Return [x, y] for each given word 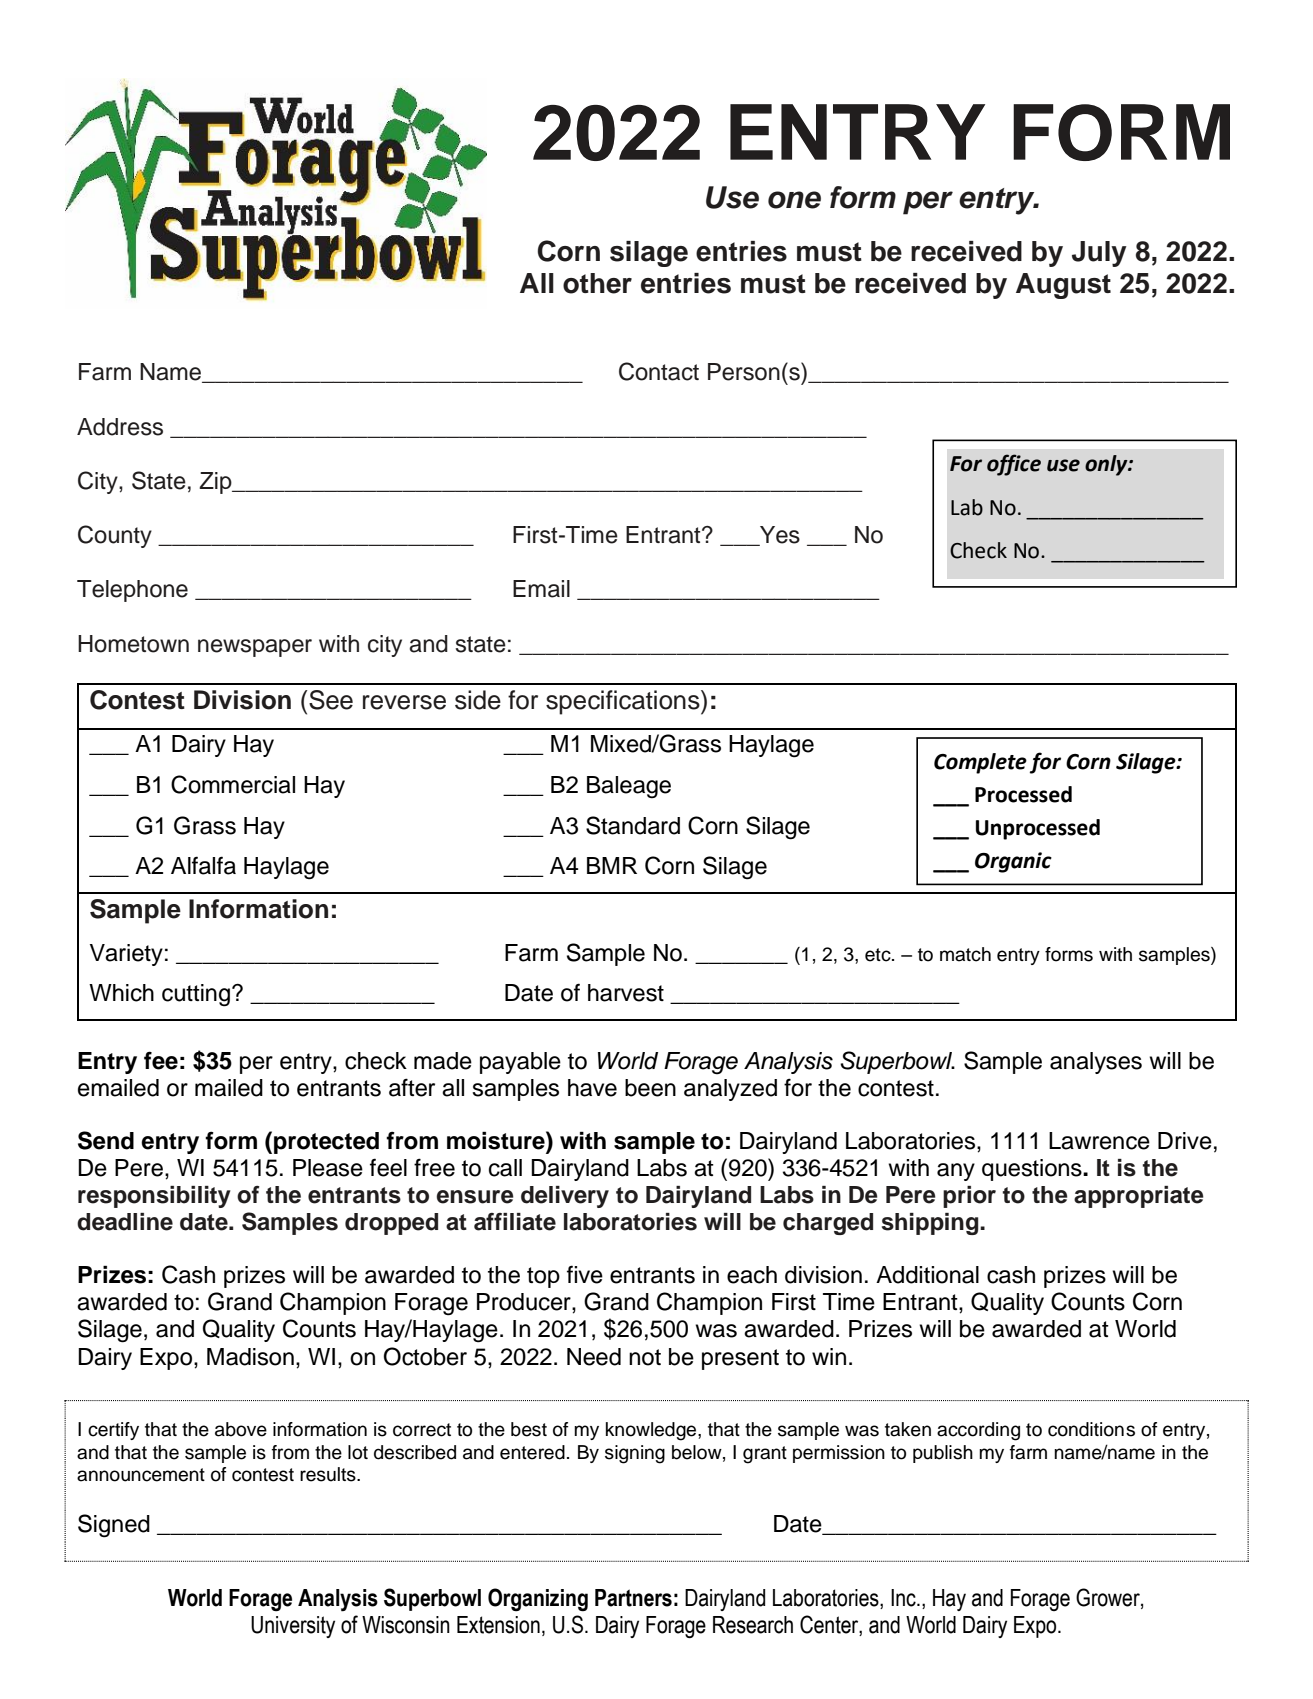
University [293, 1627]
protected [326, 1143]
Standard [633, 825]
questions [1033, 1170]
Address [120, 427]
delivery [565, 1197]
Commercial [233, 784]
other [597, 283]
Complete [980, 763]
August [1063, 286]
